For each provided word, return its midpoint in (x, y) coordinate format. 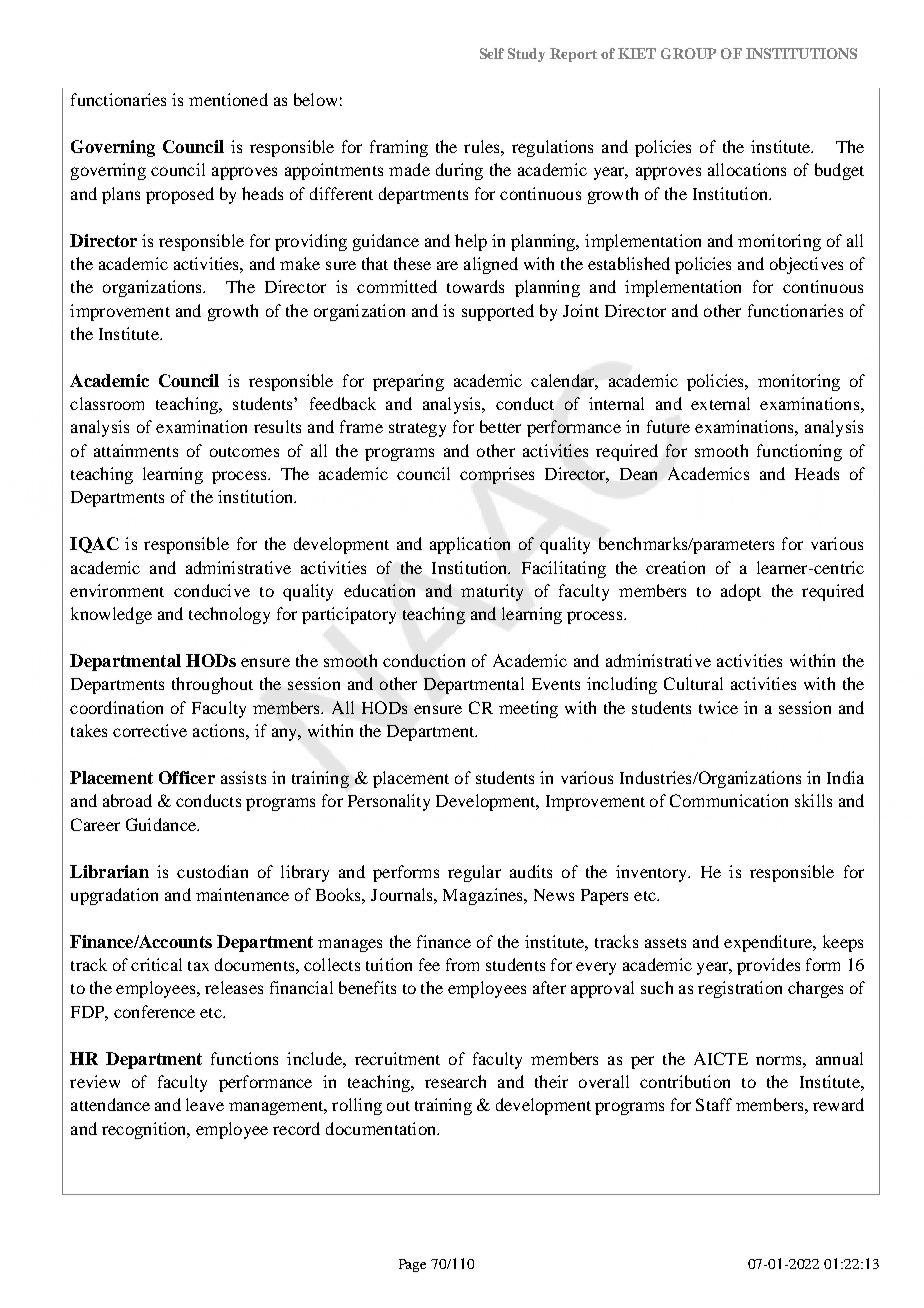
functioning (799, 452)
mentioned (228, 99)
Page (412, 1265)
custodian (212, 871)
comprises (497, 475)
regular (474, 873)
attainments (136, 450)
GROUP (688, 53)
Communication (729, 800)
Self (492, 53)
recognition (145, 1130)
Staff (714, 1104)
